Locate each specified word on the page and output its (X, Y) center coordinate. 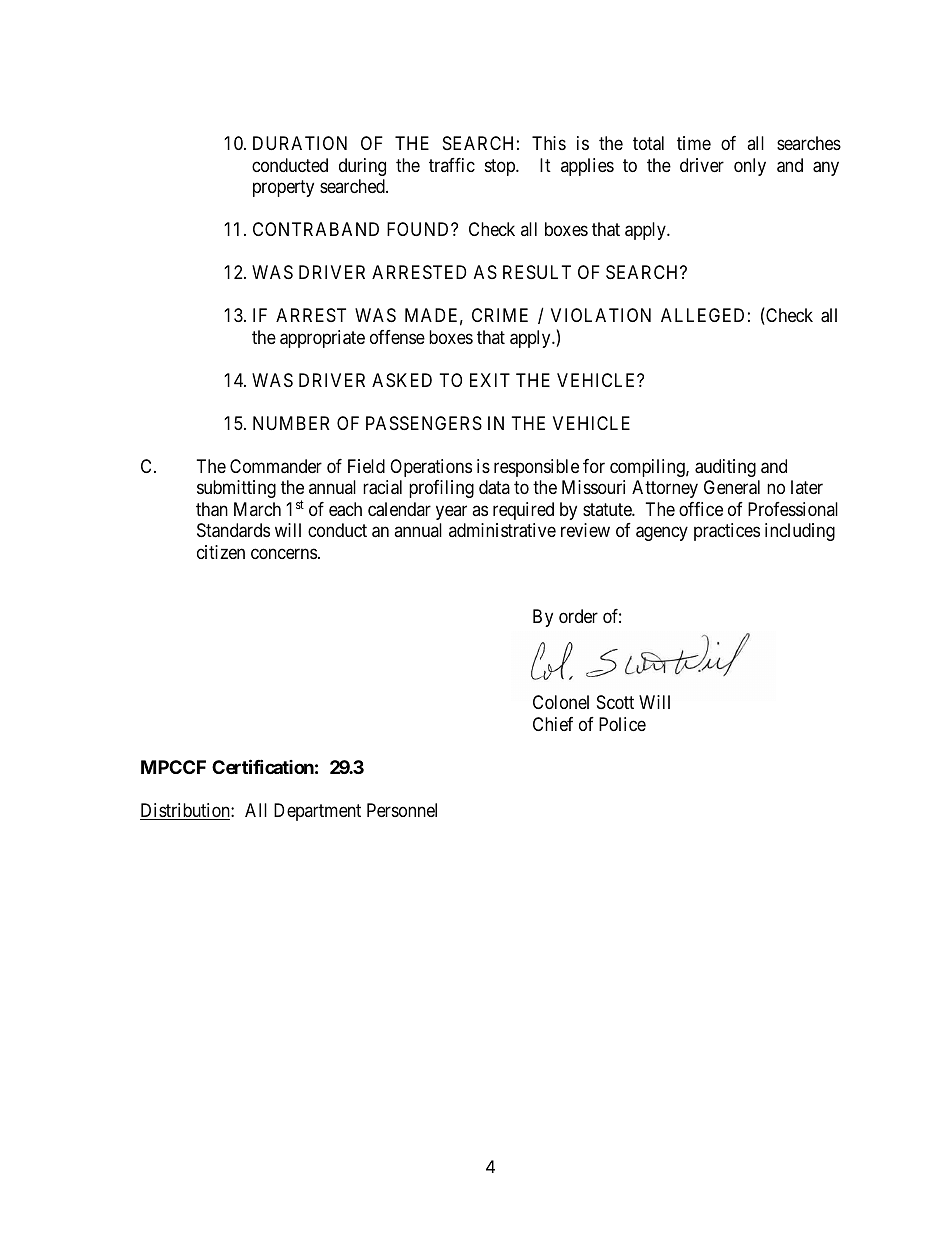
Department (317, 812)
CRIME (500, 315)
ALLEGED (702, 315)
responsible (536, 468)
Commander (276, 466)
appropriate (322, 339)
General (732, 487)
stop (501, 167)
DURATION (300, 143)
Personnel (402, 810)
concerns (284, 553)
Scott (615, 702)
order (578, 616)
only (750, 167)
